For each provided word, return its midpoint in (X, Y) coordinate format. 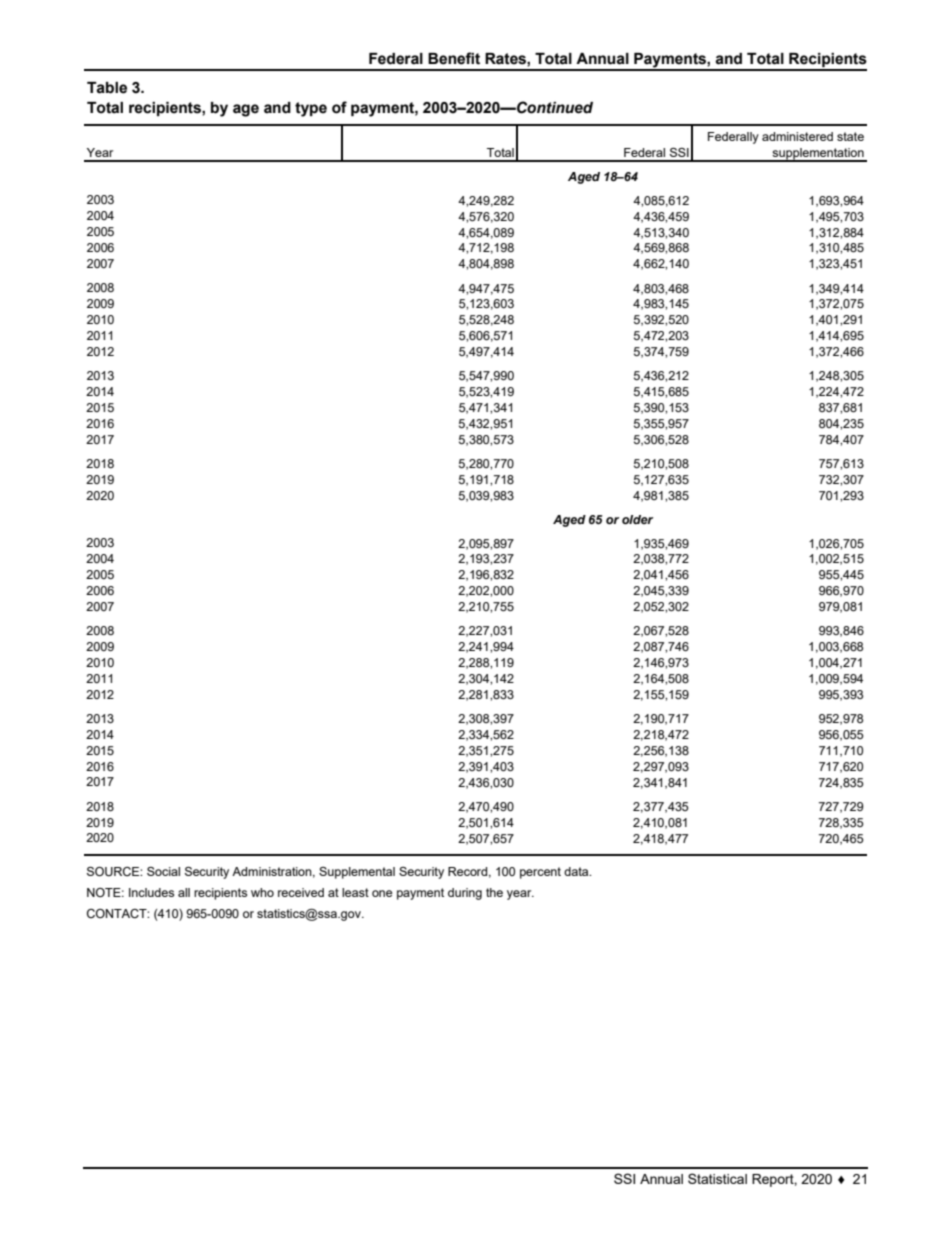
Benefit (454, 58)
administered (797, 136)
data (577, 871)
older (637, 520)
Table (107, 88)
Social (163, 871)
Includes (151, 892)
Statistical (717, 1178)
